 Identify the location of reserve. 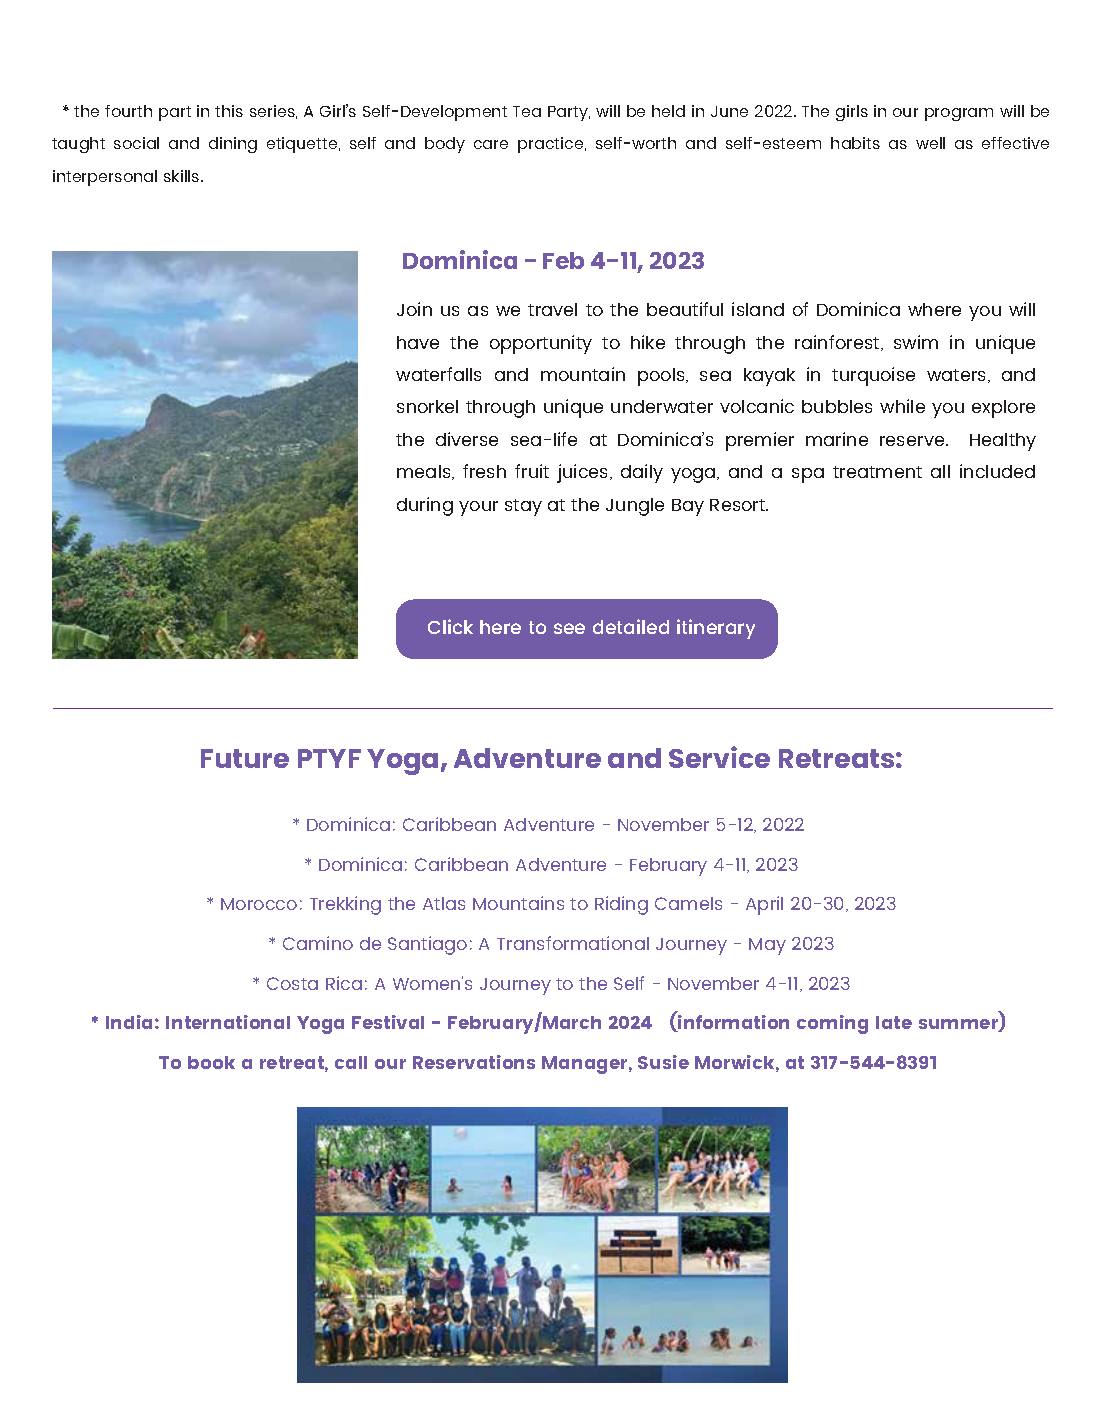
(913, 441).
